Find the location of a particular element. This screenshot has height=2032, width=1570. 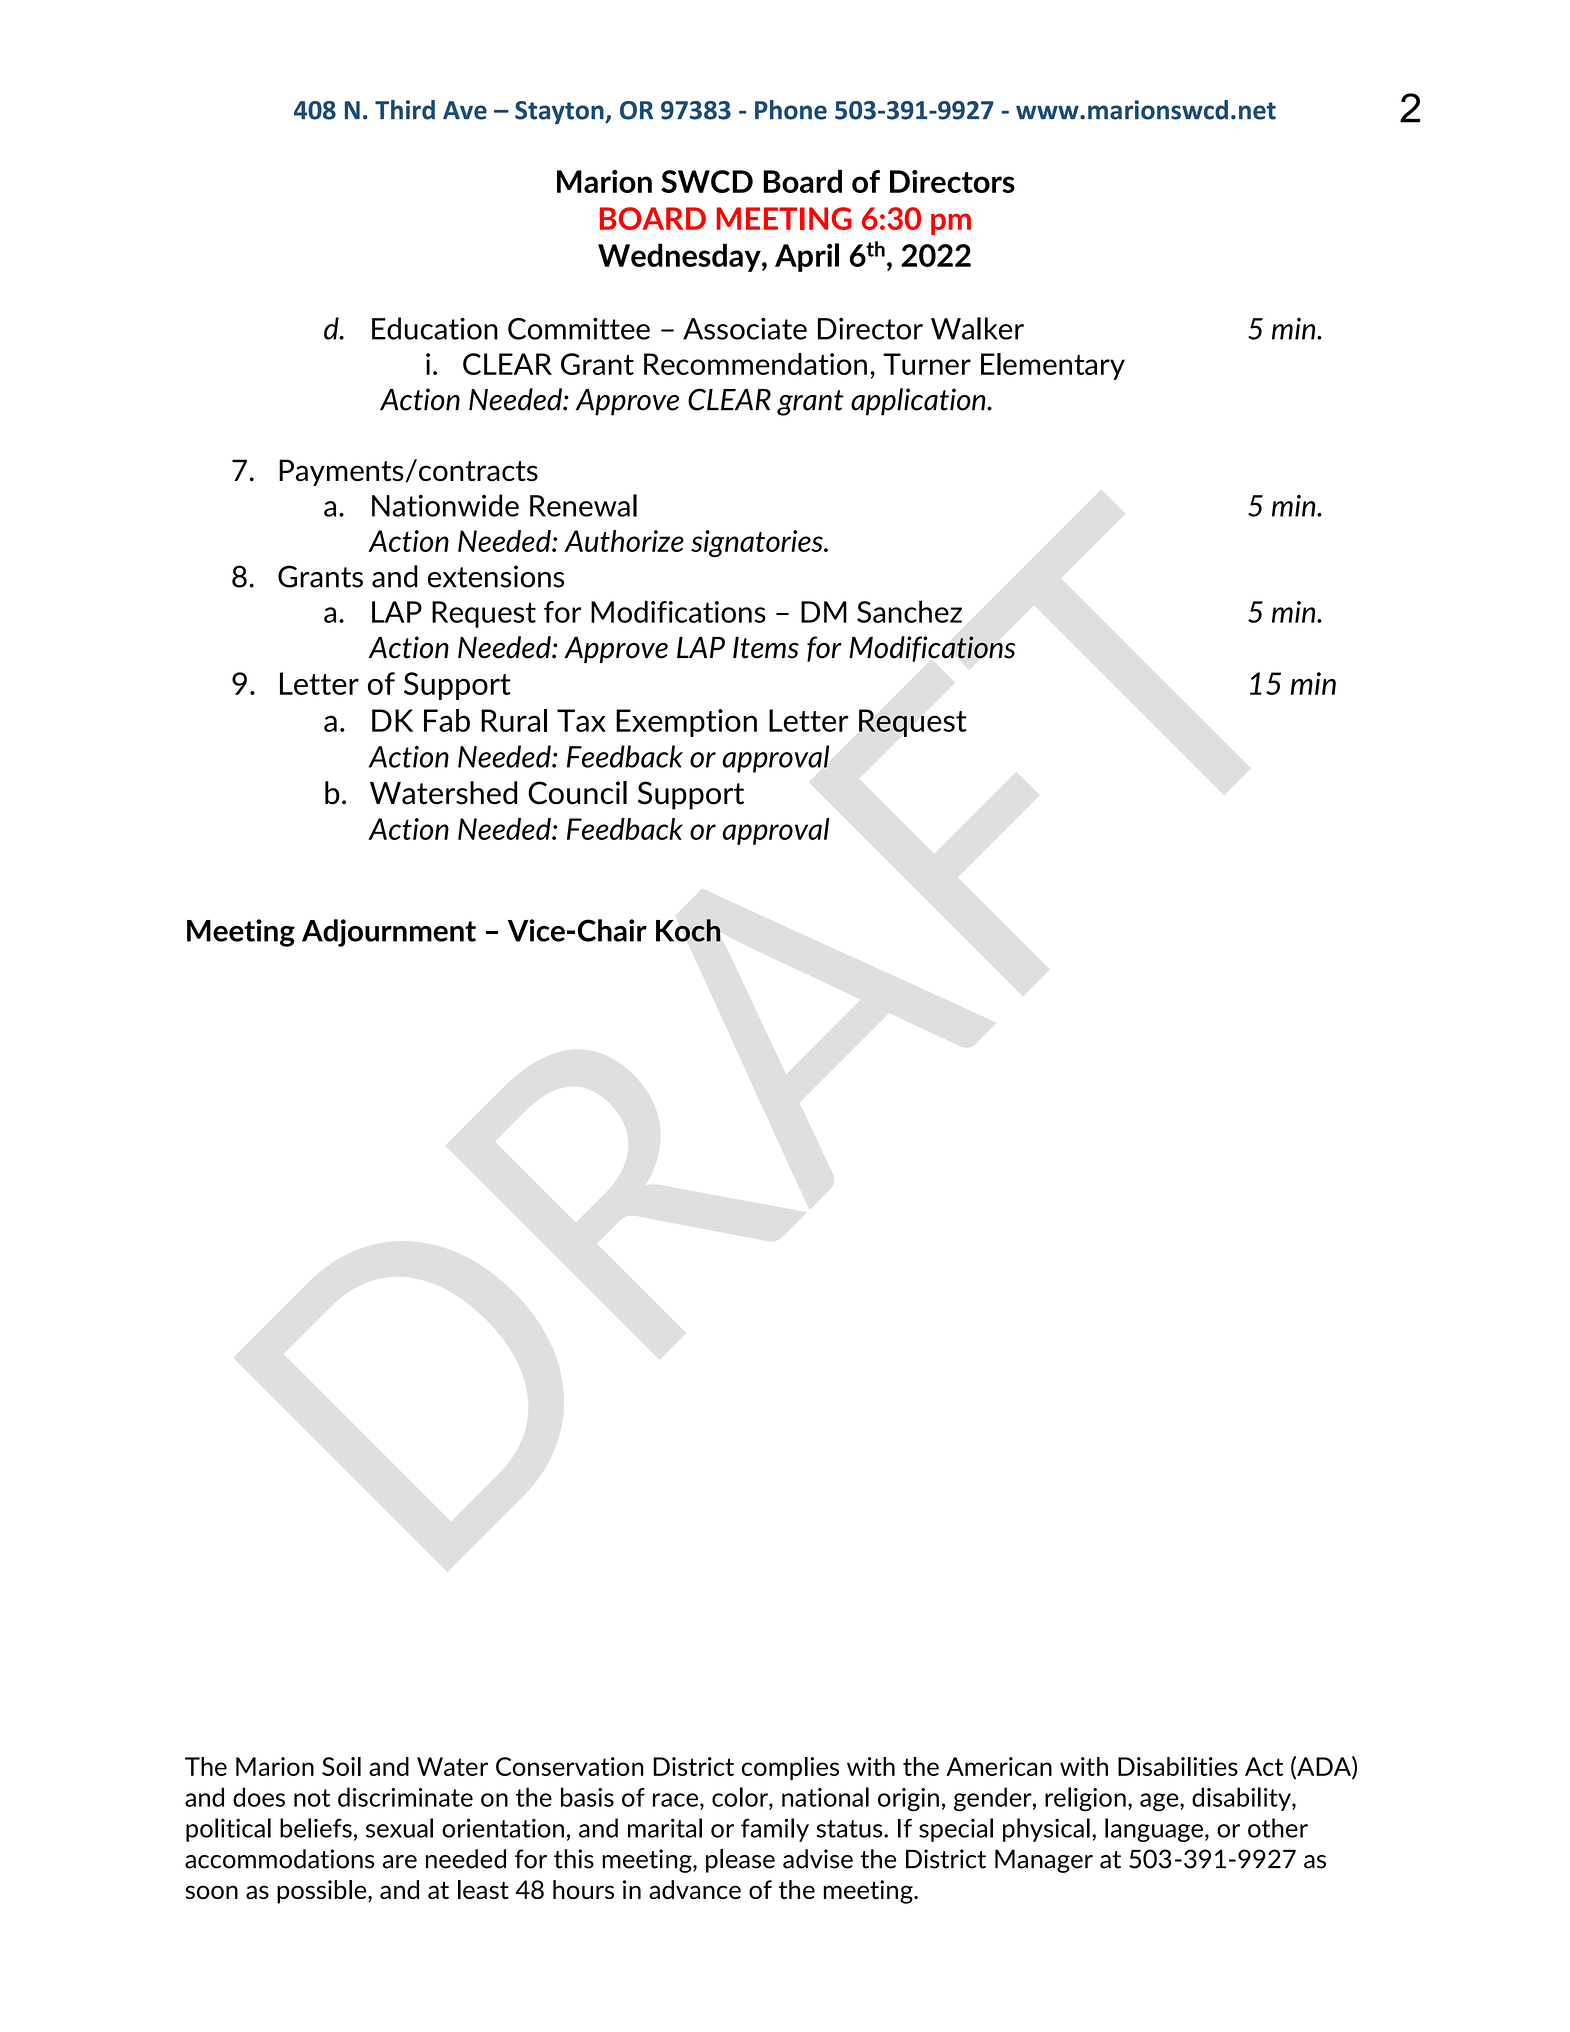

signatories is located at coordinates (758, 543).
